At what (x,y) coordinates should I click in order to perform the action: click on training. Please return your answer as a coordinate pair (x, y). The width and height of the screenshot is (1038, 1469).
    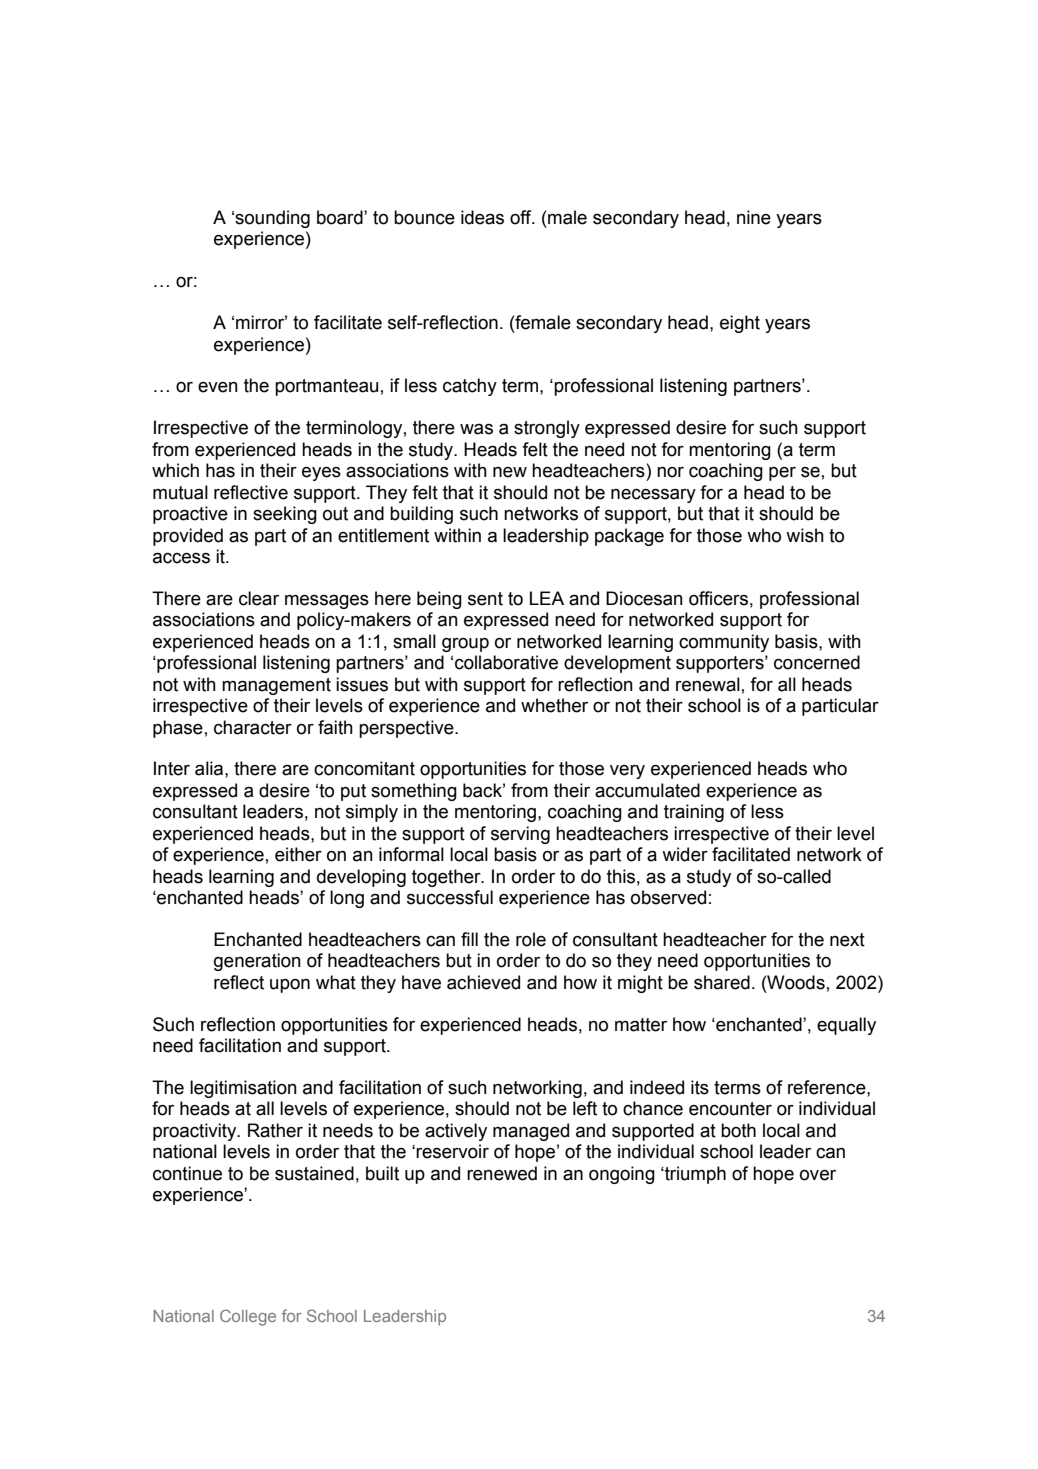
    Looking at the image, I should click on (694, 813).
